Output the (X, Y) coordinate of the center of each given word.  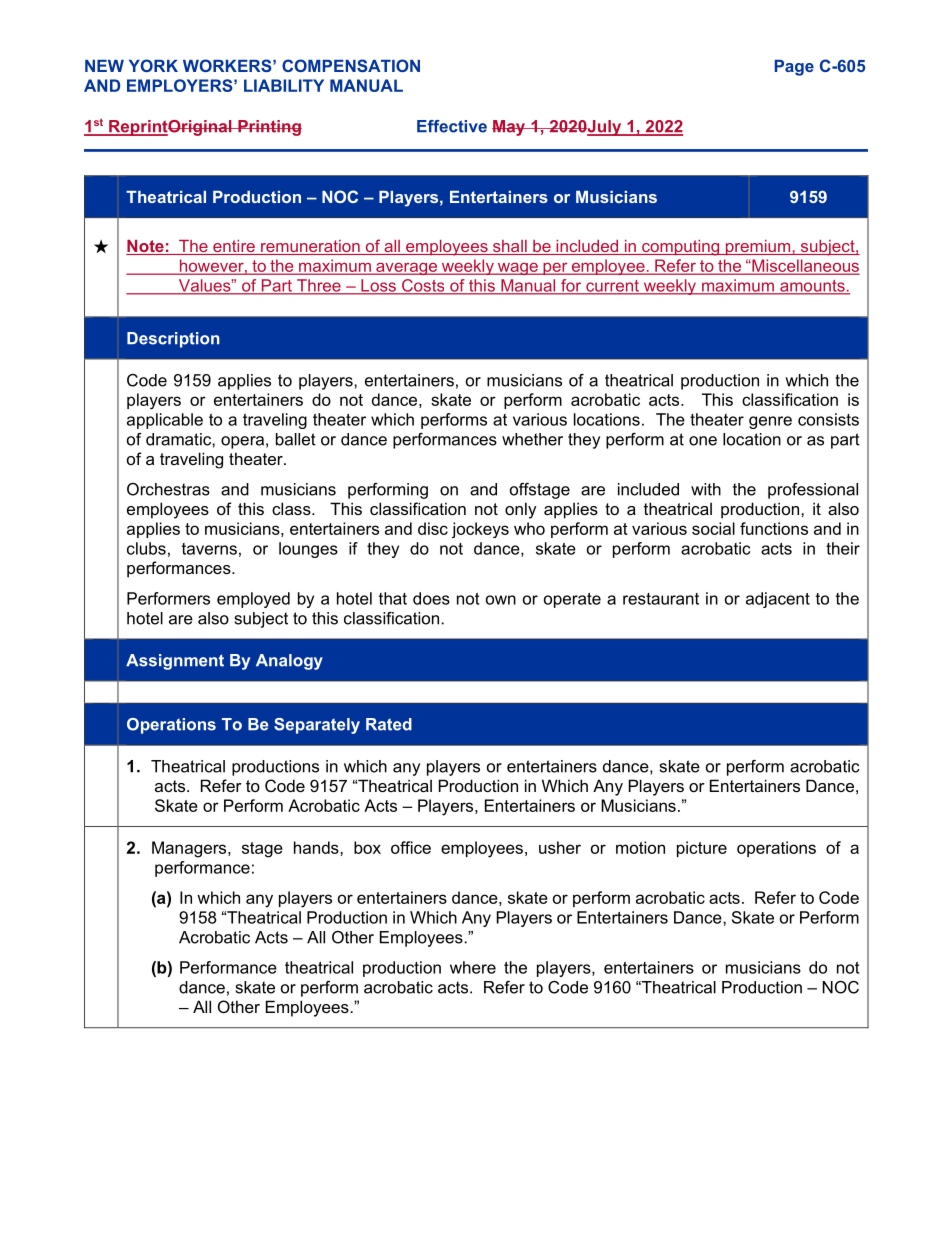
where (473, 967)
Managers (190, 849)
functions (774, 528)
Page (794, 68)
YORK (153, 65)
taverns (209, 549)
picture (702, 849)
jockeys (480, 530)
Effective (452, 126)
